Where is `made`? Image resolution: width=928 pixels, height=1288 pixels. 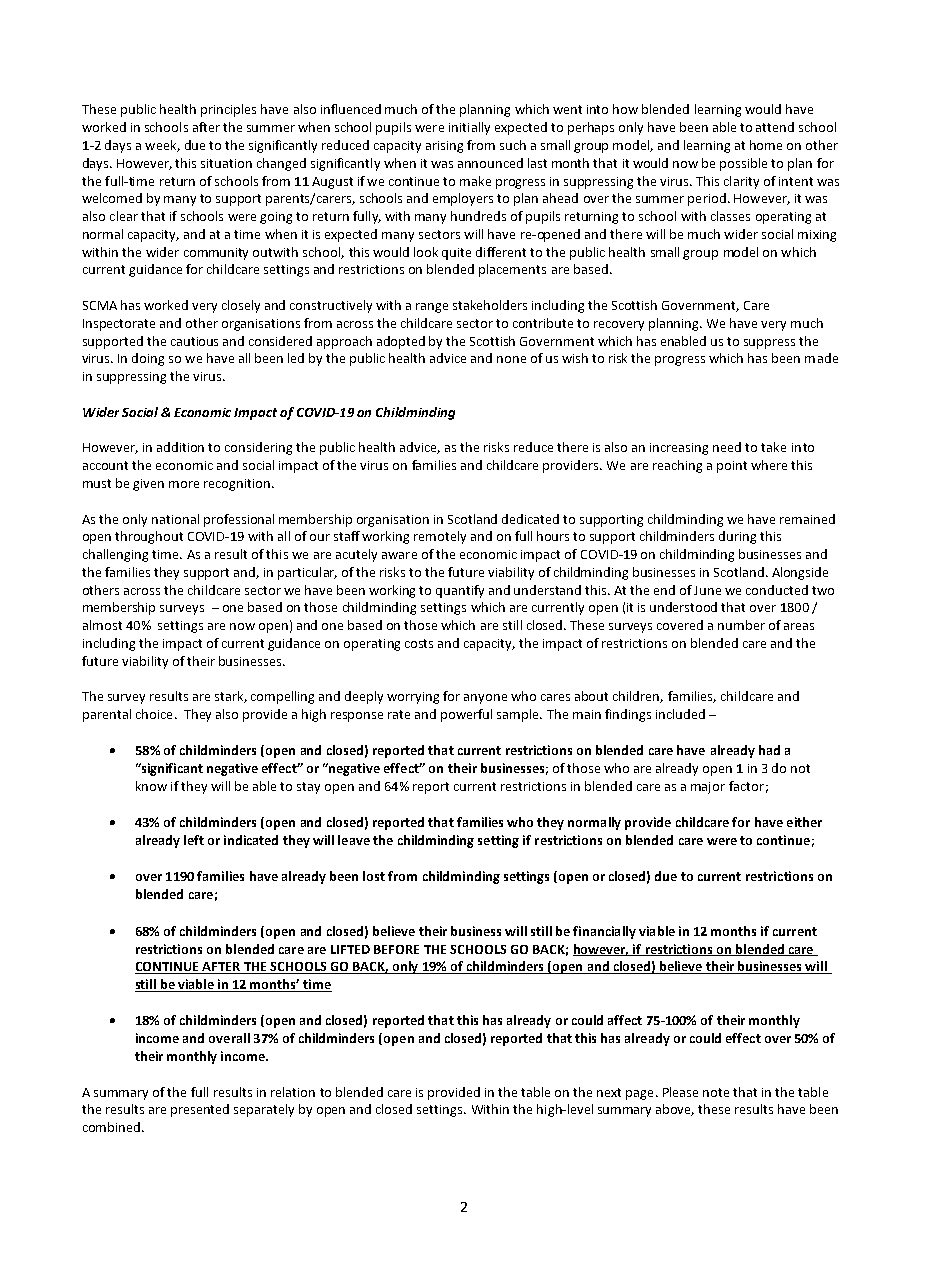 made is located at coordinates (821, 358).
